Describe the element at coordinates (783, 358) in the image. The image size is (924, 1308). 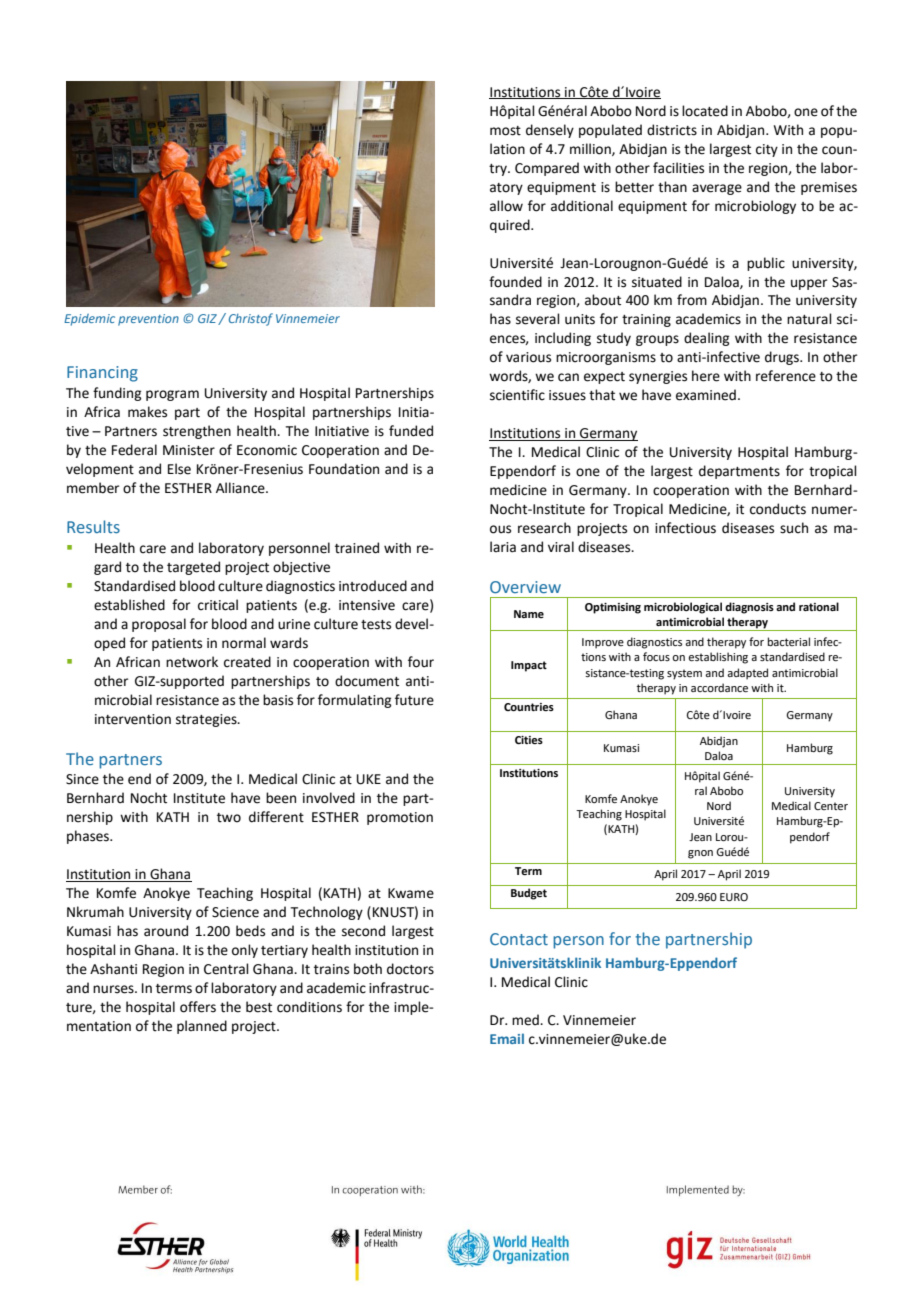
I see `drugs` at that location.
